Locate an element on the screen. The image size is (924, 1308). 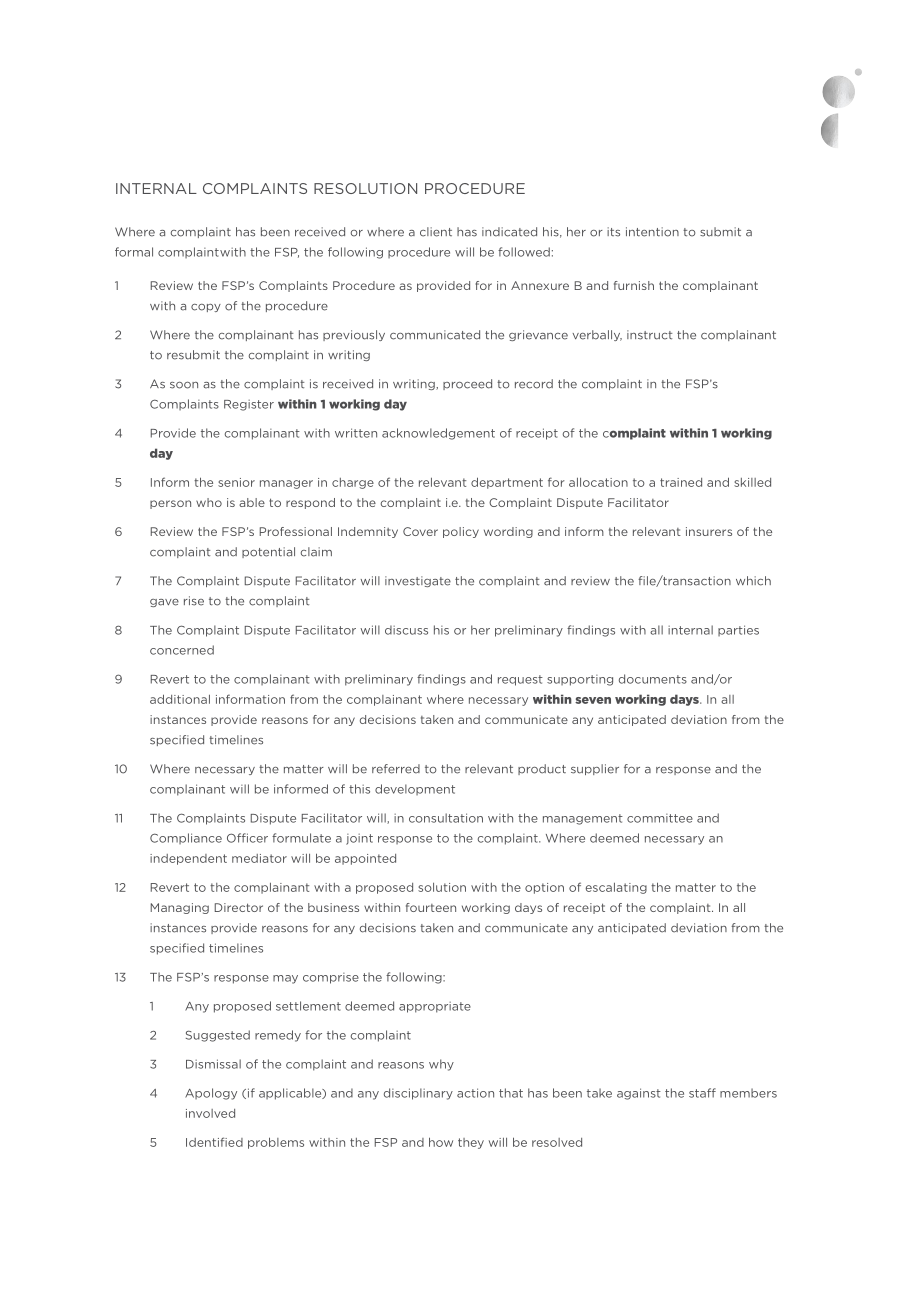
documents is located at coordinates (653, 679).
